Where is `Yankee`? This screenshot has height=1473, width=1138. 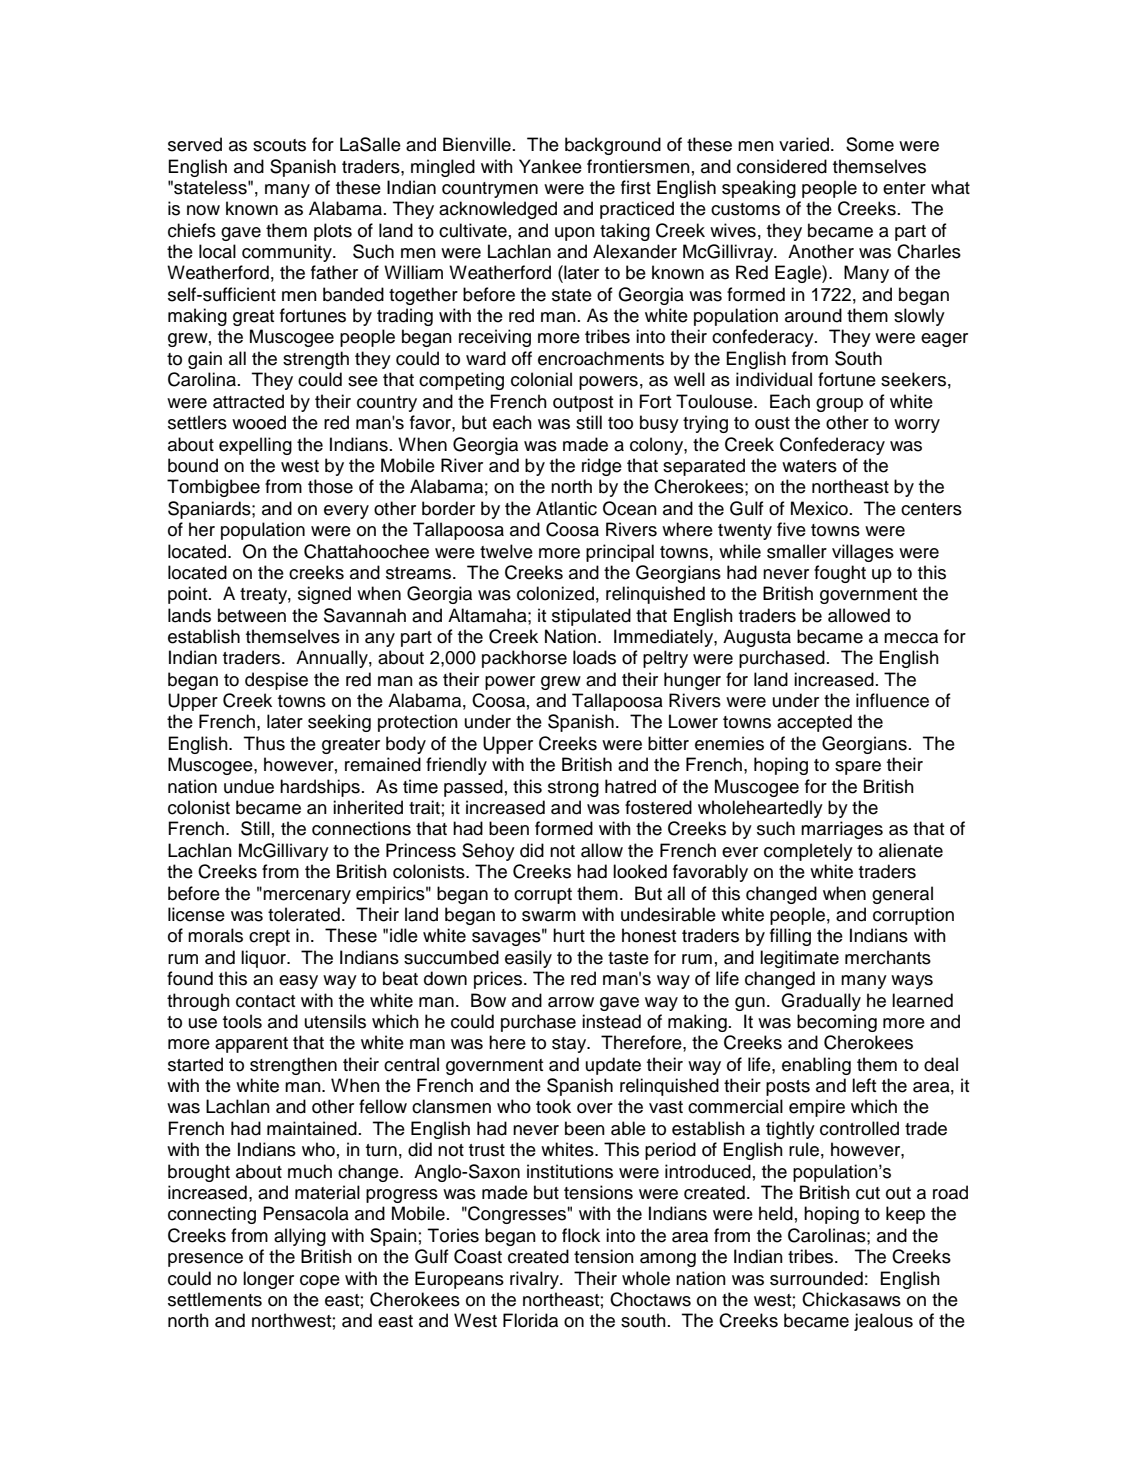 Yankee is located at coordinates (550, 166).
